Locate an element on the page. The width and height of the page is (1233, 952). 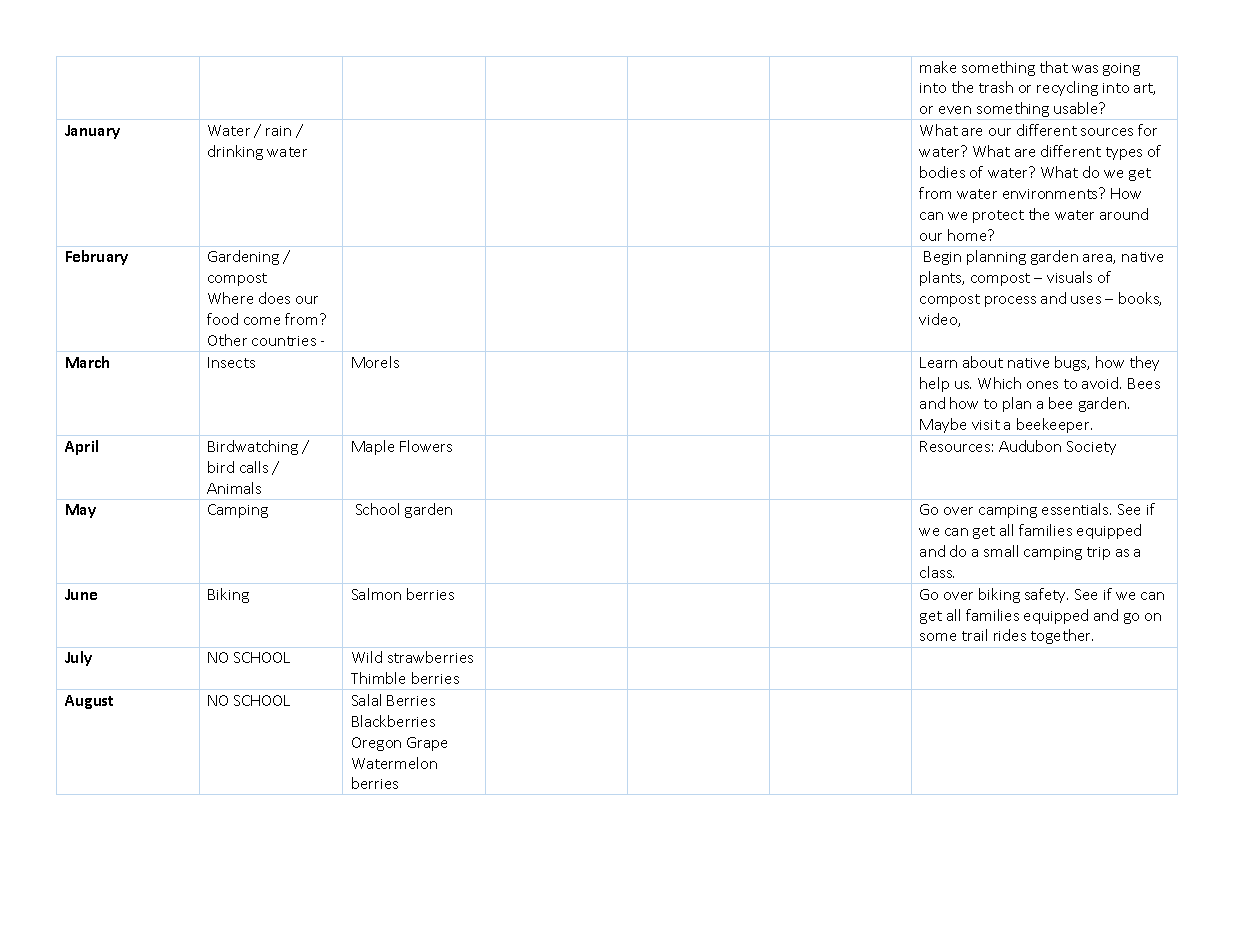
Morels is located at coordinates (375, 362).
